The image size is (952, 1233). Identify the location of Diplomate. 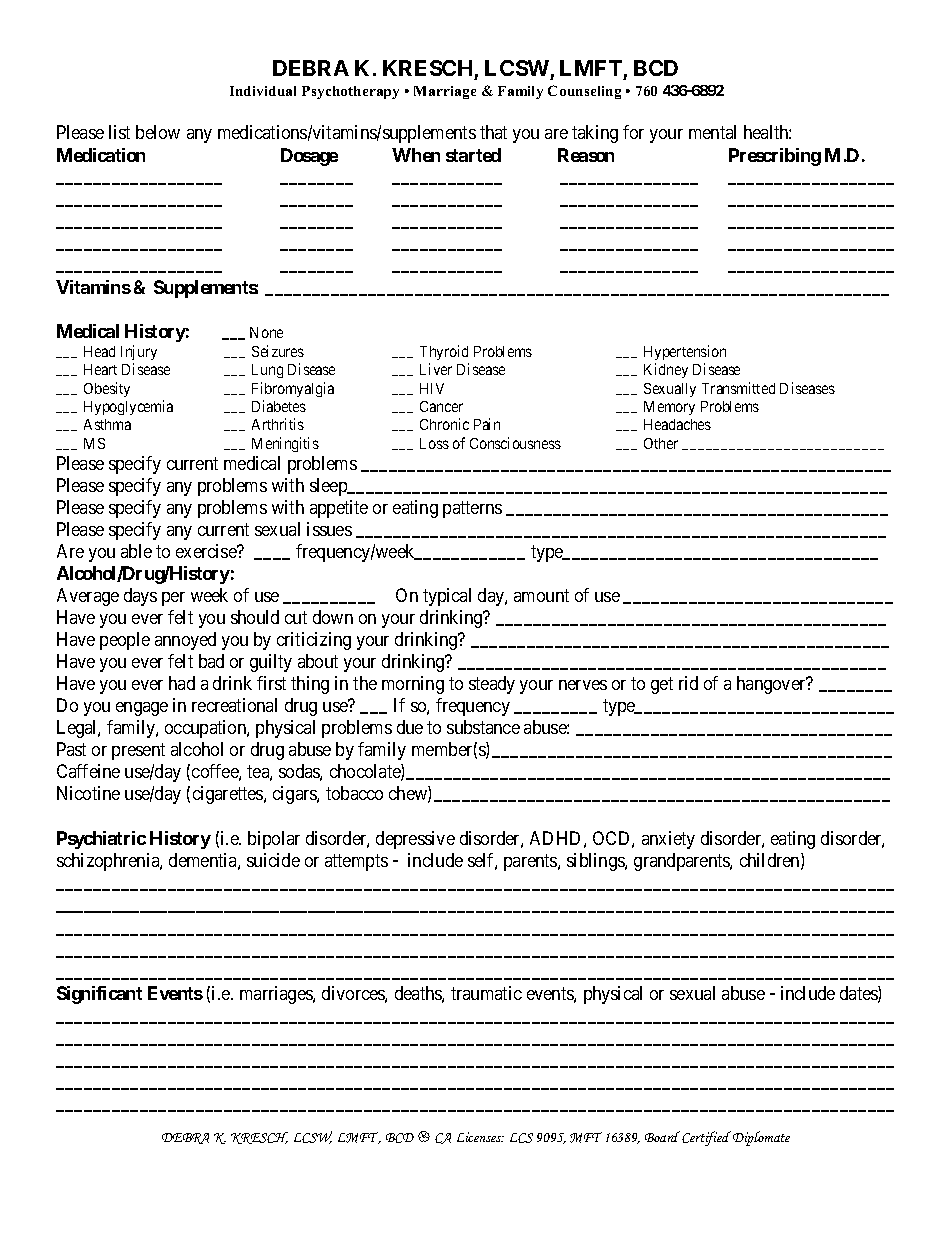
(761, 1138).
